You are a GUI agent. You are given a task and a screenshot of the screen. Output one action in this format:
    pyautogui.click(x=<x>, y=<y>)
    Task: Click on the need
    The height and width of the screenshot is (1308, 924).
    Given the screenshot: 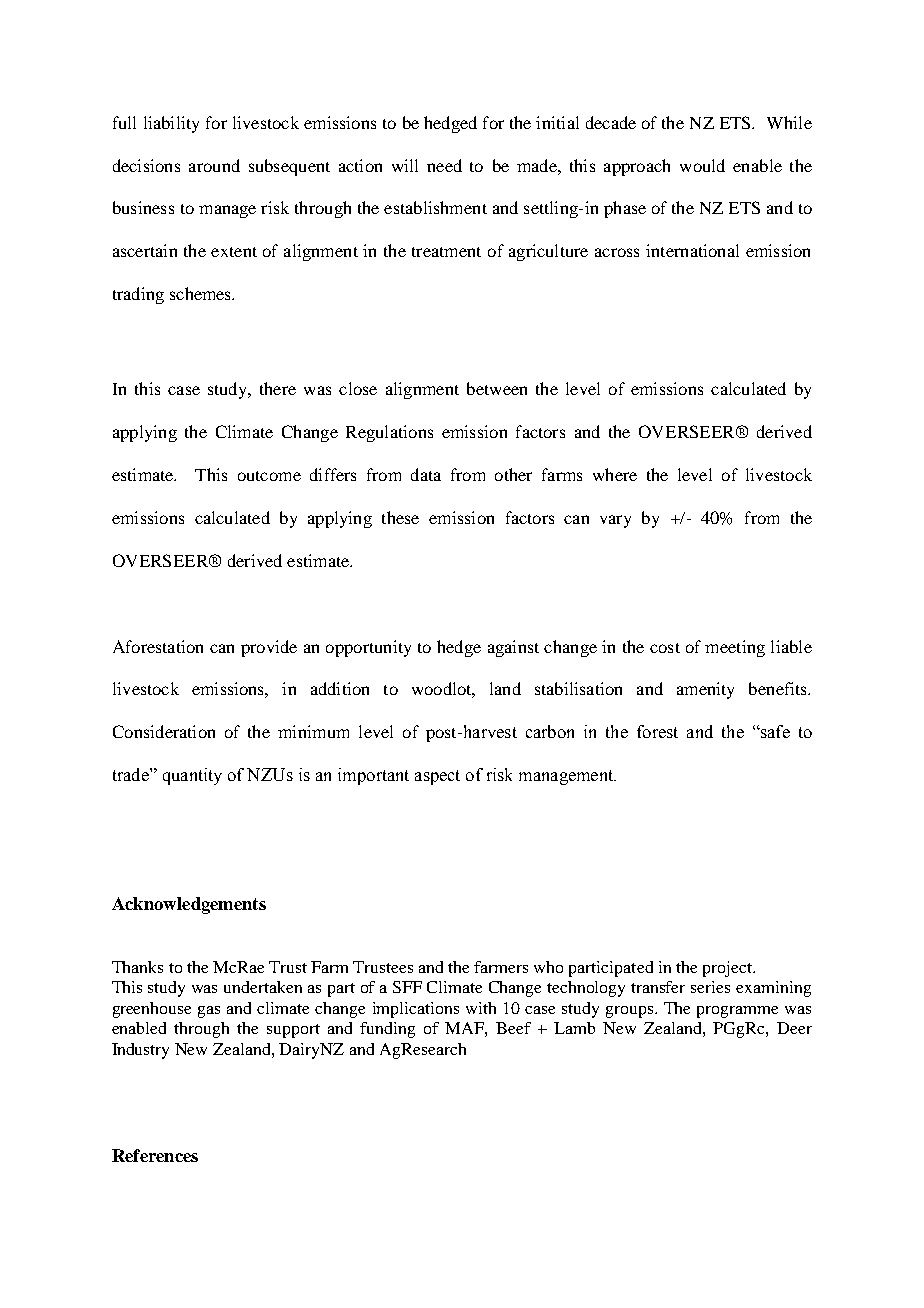 What is the action you would take?
    pyautogui.click(x=444, y=165)
